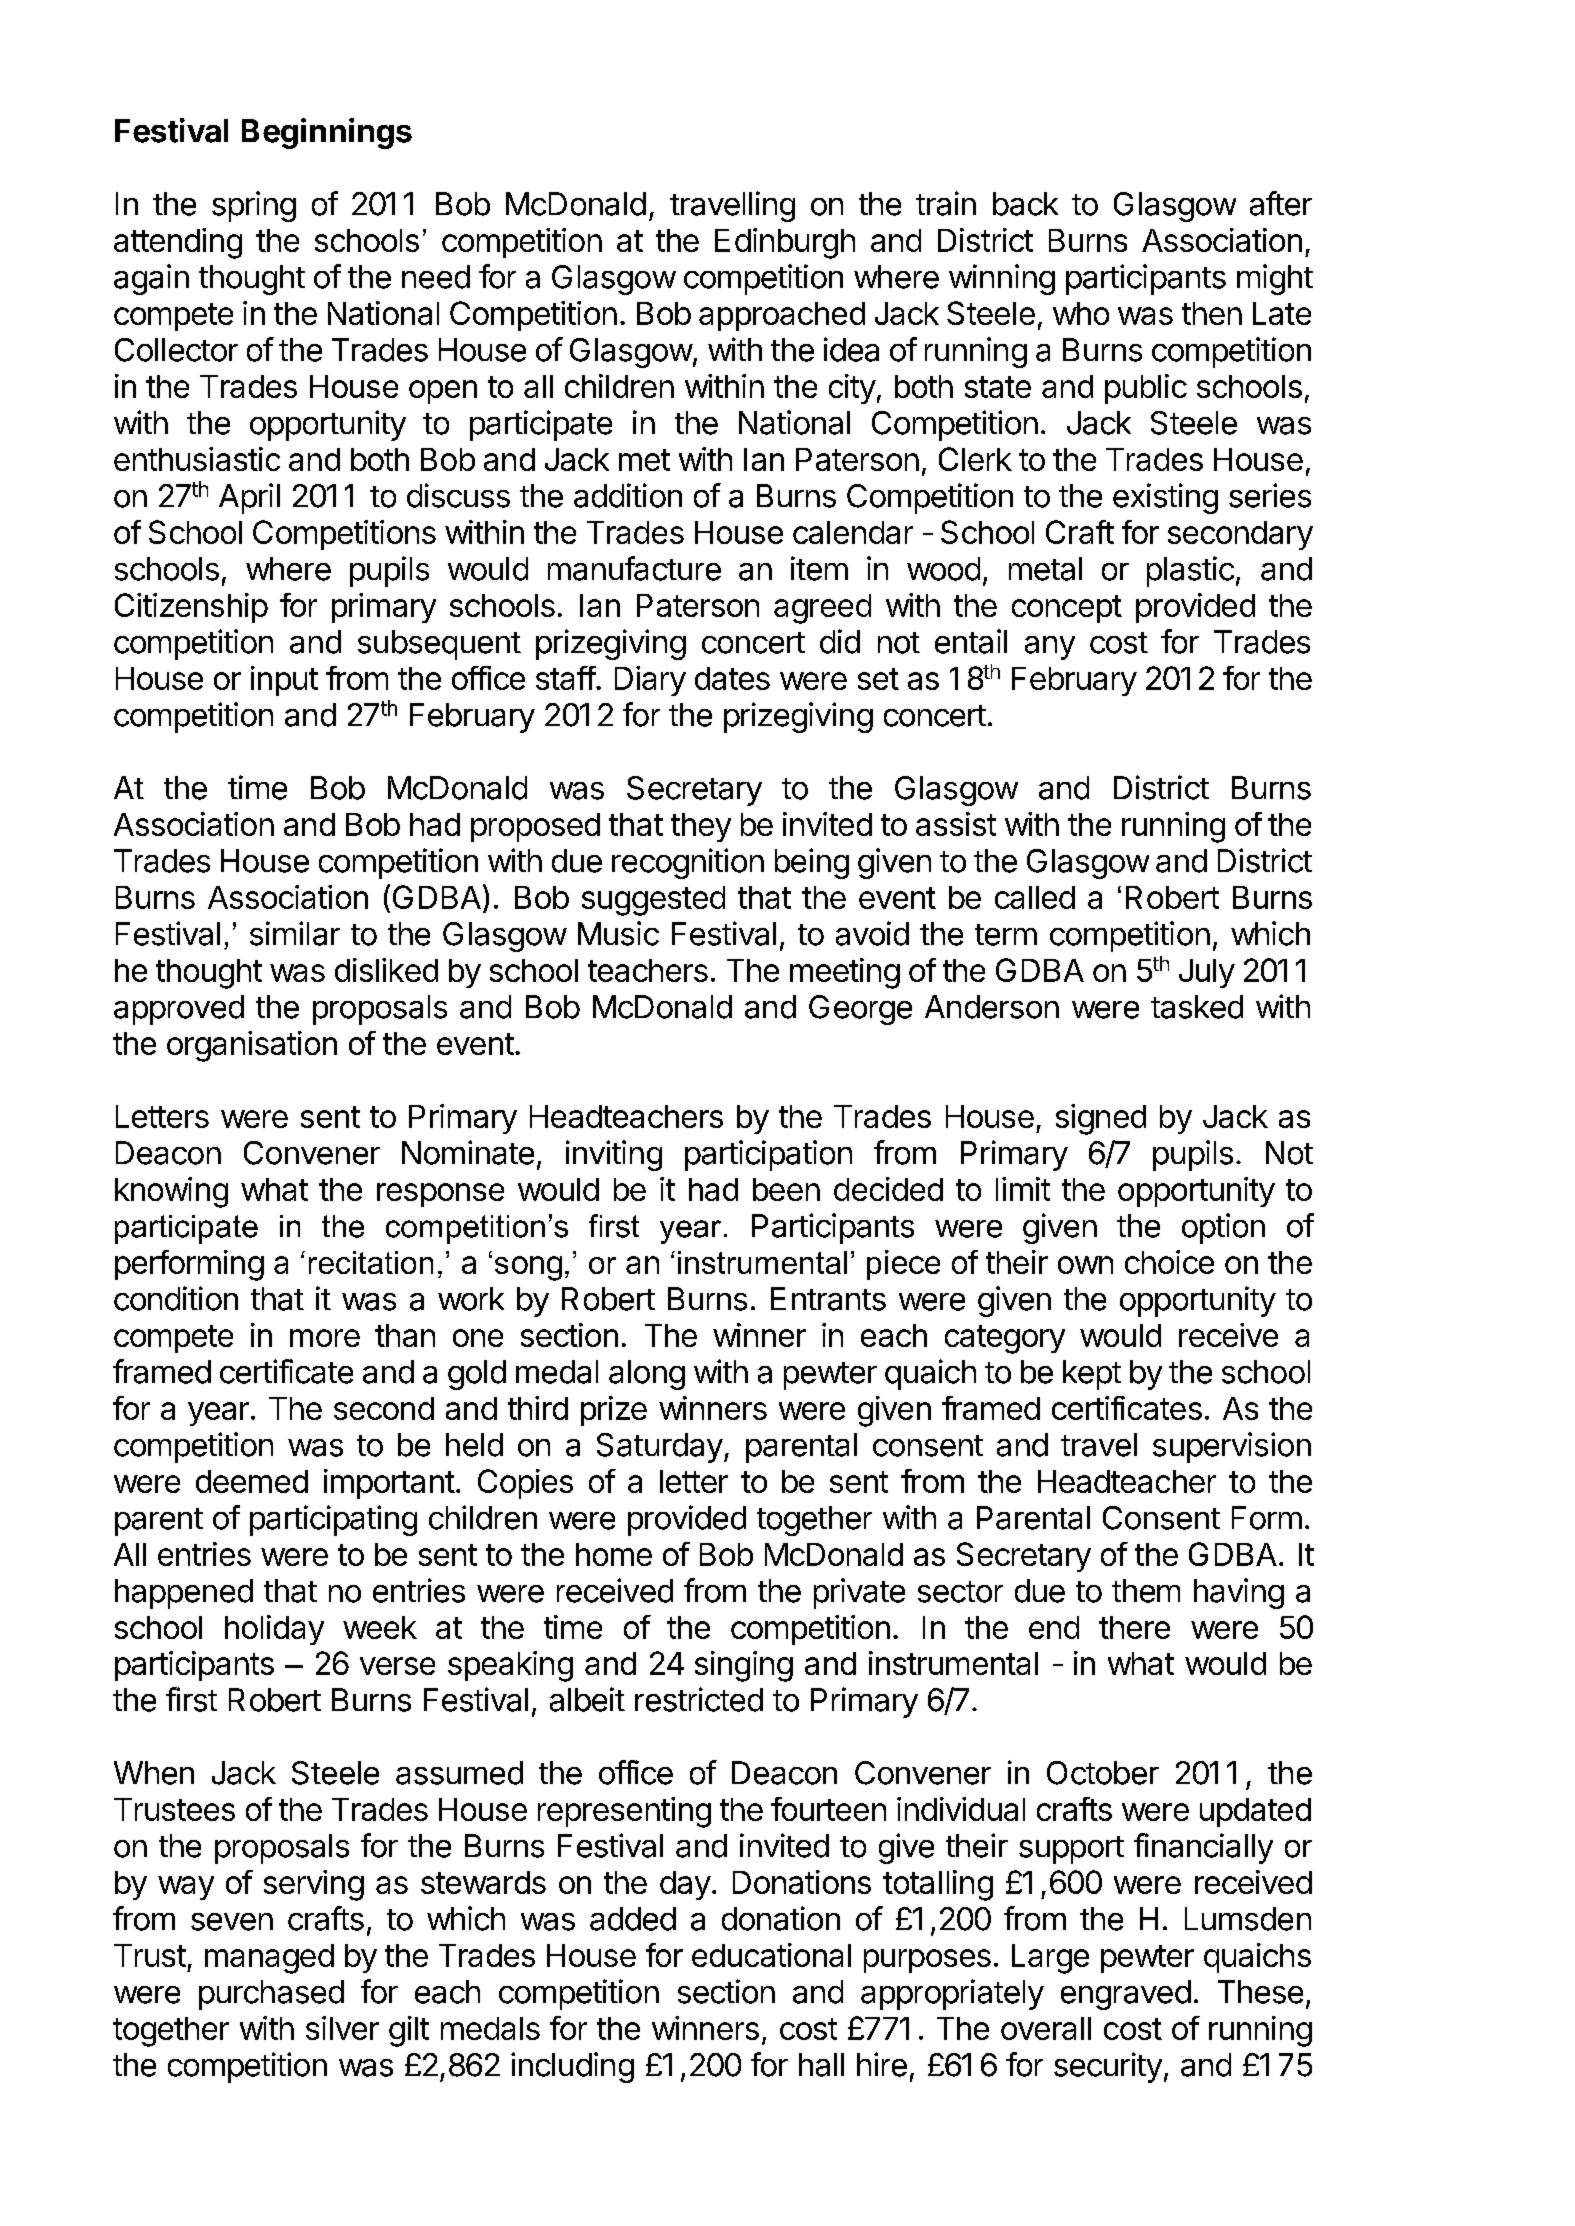  What do you see at coordinates (284, 681) in the screenshot?
I see `input` at bounding box center [284, 681].
